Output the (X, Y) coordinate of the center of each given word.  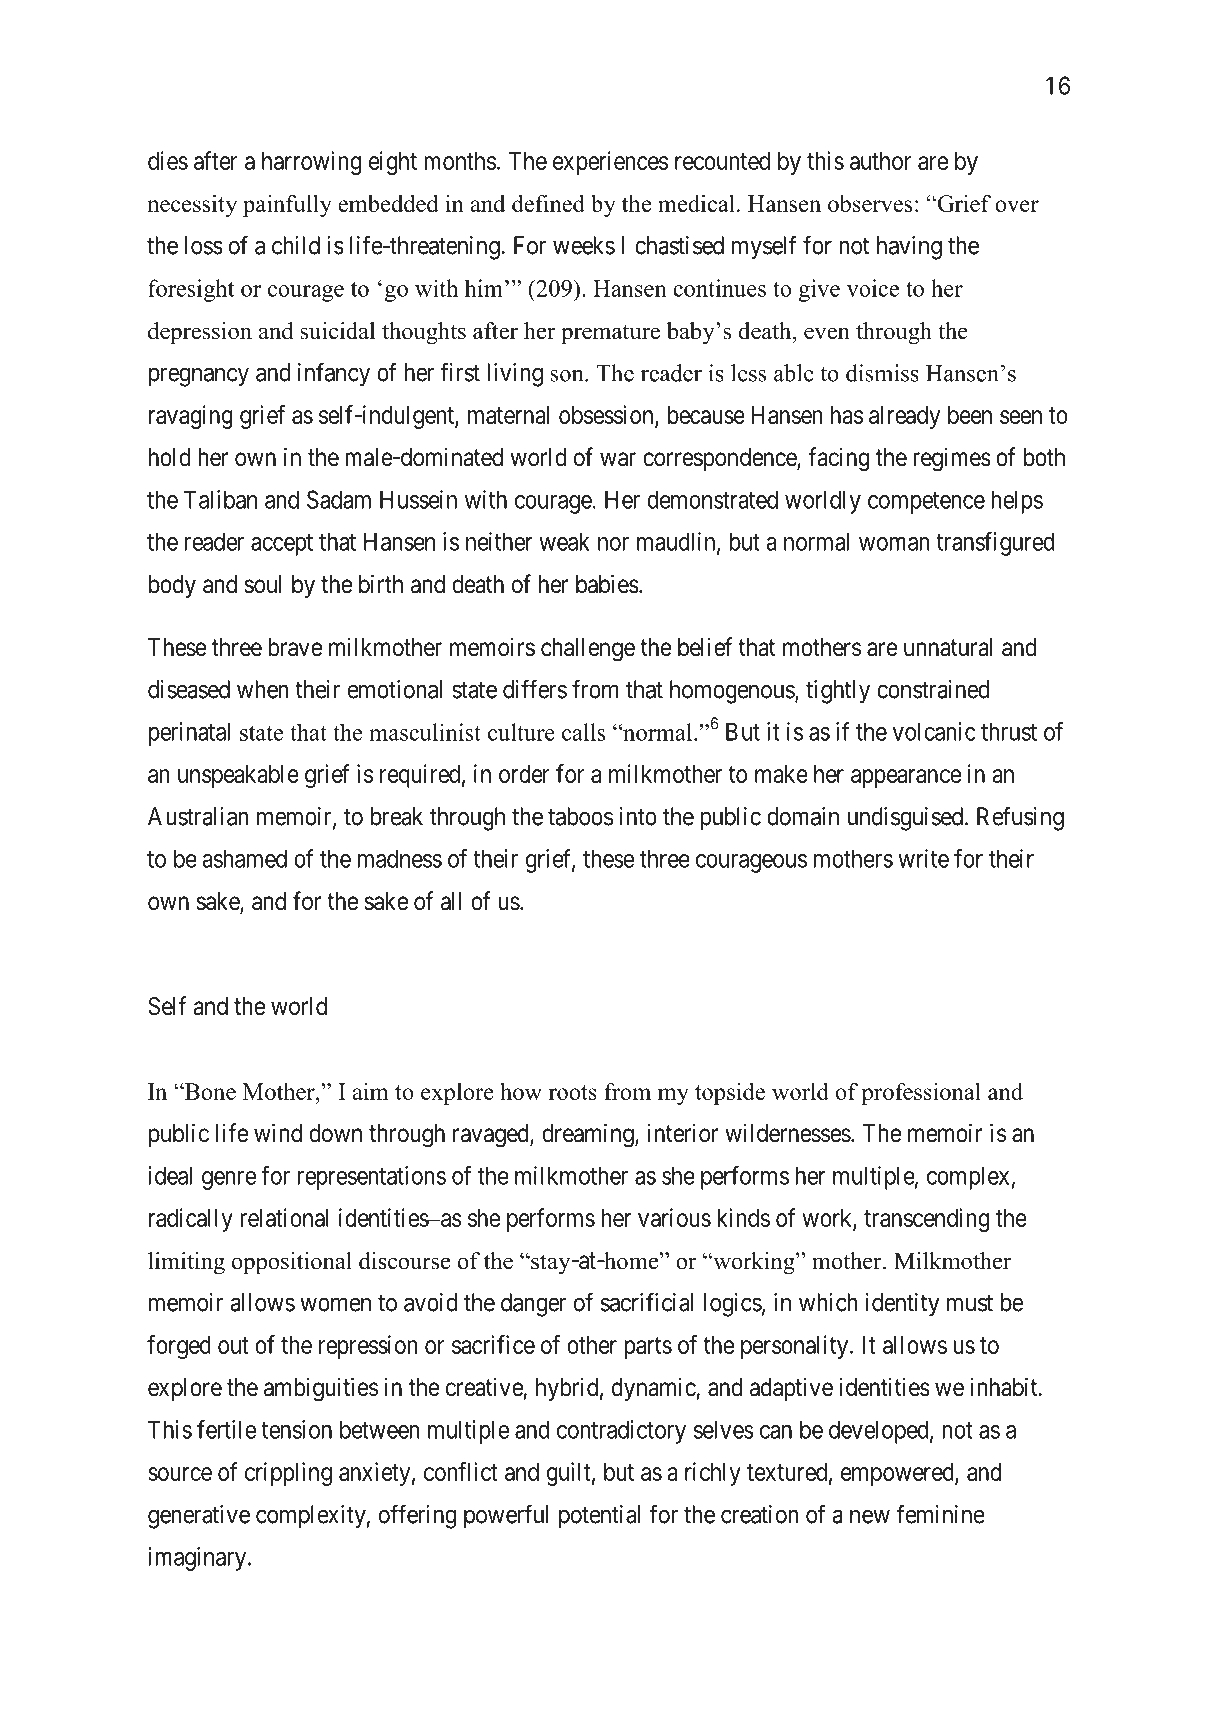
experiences (610, 163)
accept (282, 545)
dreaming (589, 1135)
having (909, 248)
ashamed (244, 858)
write (923, 858)
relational (284, 1217)
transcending (926, 1220)
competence (926, 503)
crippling (288, 1474)
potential (599, 1517)
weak (564, 541)
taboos (580, 816)
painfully (287, 205)
